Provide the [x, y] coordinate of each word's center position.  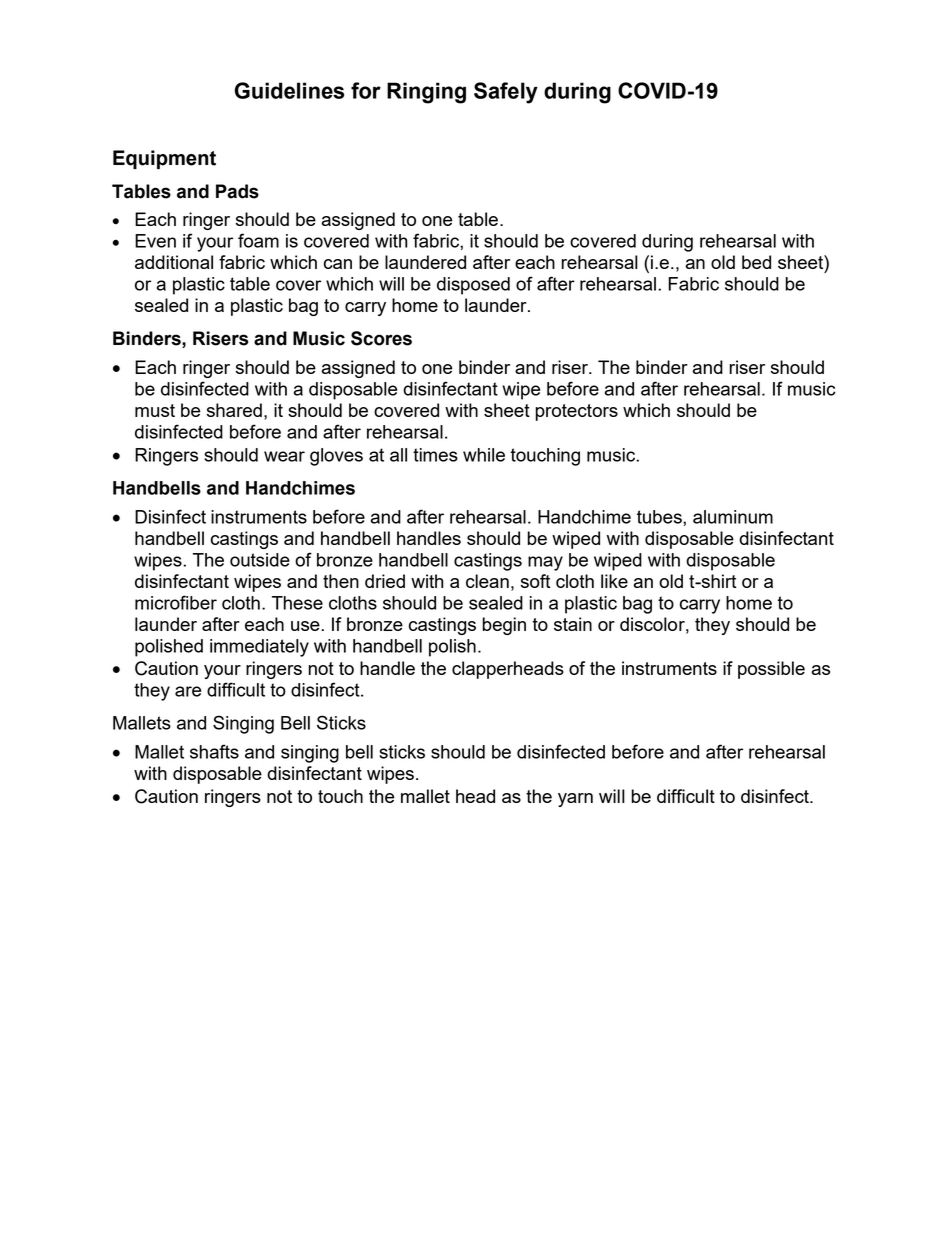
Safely [506, 93]
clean [487, 581]
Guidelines [289, 90]
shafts [214, 751]
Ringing [426, 93]
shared [234, 410]
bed [756, 262]
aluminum [733, 517]
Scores [381, 338]
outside [260, 560]
